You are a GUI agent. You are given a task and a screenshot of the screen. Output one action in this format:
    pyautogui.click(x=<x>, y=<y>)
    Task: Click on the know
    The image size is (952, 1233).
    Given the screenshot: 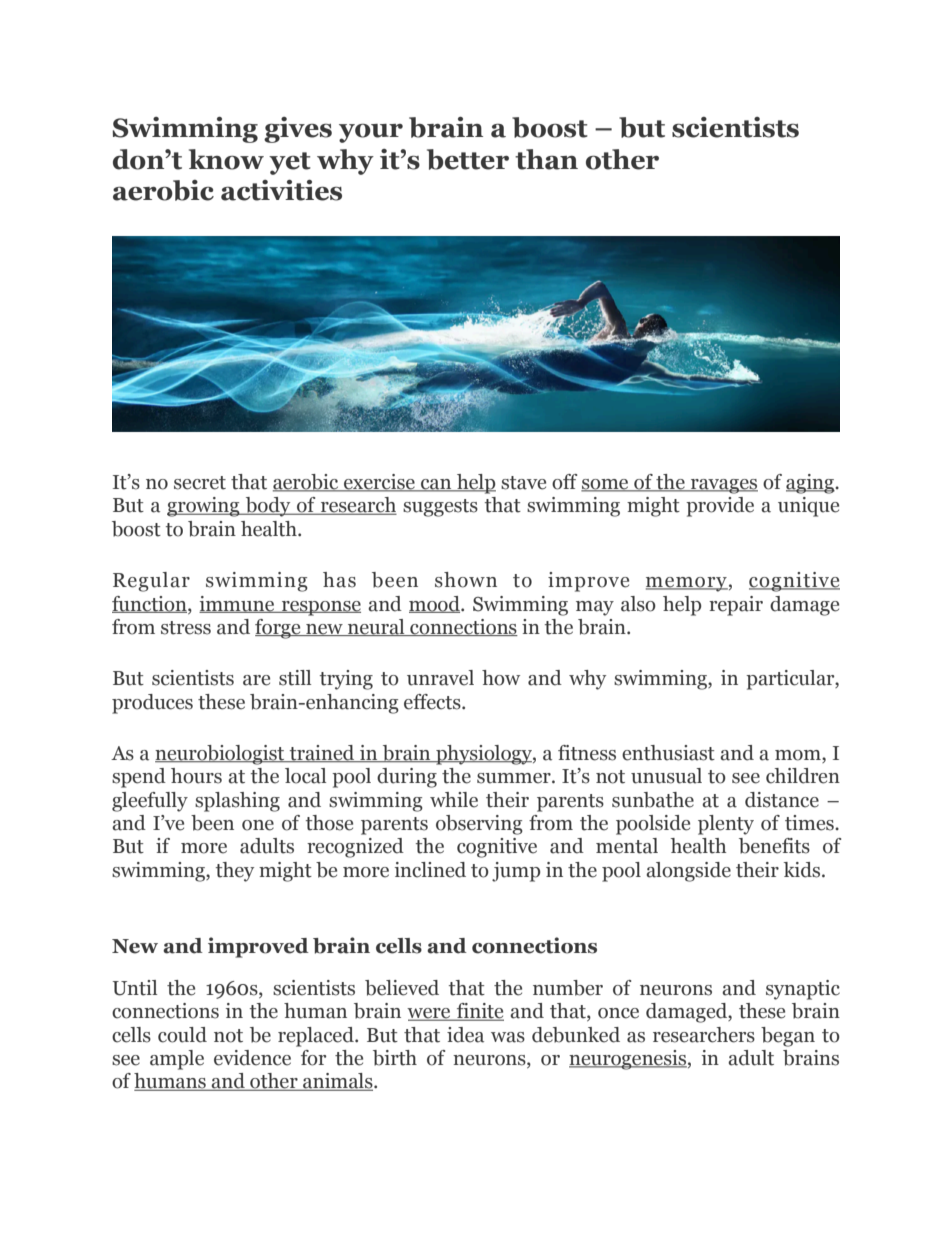 What is the action you would take?
    pyautogui.click(x=226, y=159)
